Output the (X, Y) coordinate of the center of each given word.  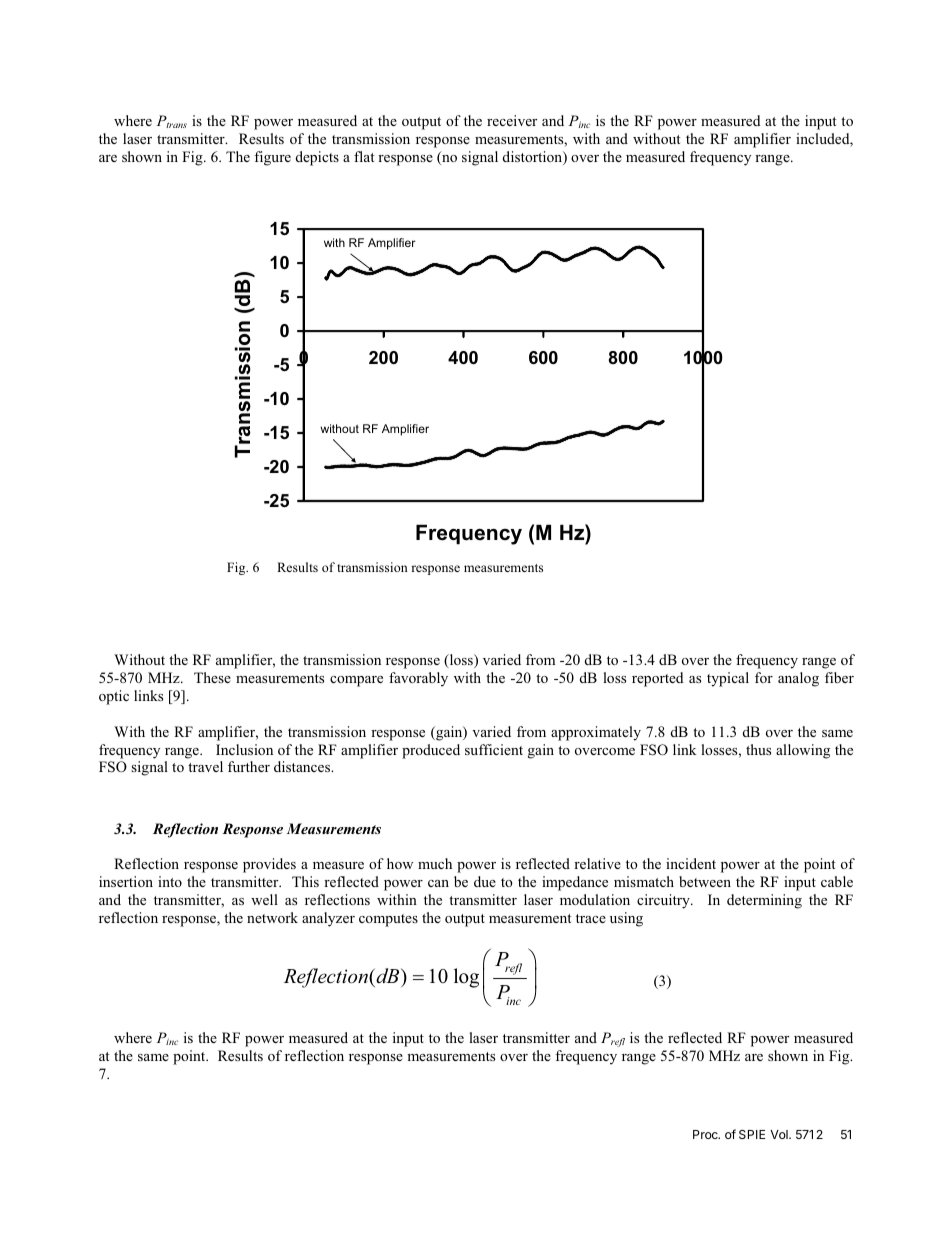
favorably (418, 679)
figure (272, 158)
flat (364, 156)
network (272, 917)
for (764, 677)
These (212, 677)
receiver (512, 120)
